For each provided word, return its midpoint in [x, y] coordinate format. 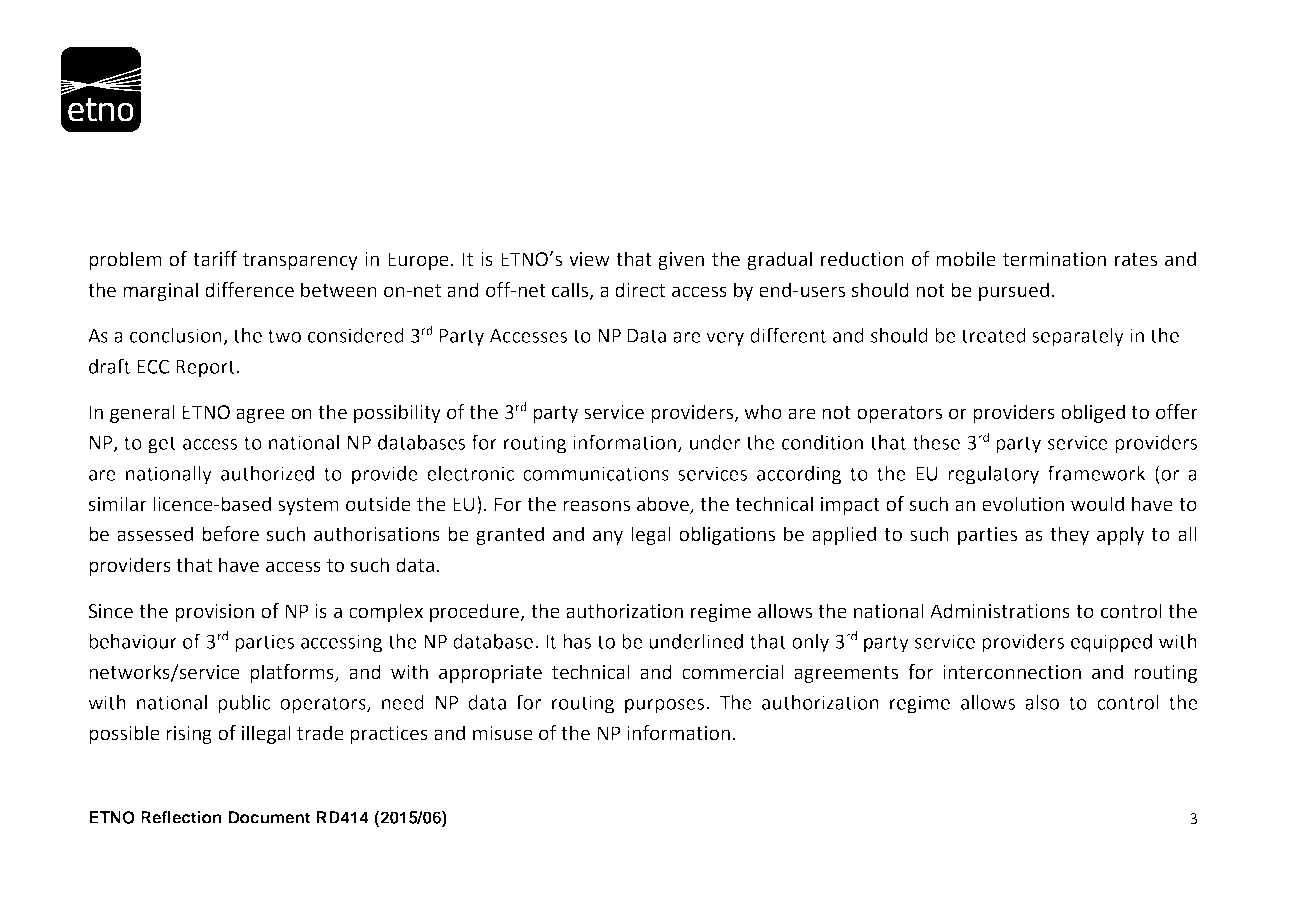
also [1042, 702]
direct [640, 290]
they [1069, 535]
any [608, 537]
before [230, 534]
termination [1054, 259]
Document [270, 817]
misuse [503, 733]
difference [249, 290]
